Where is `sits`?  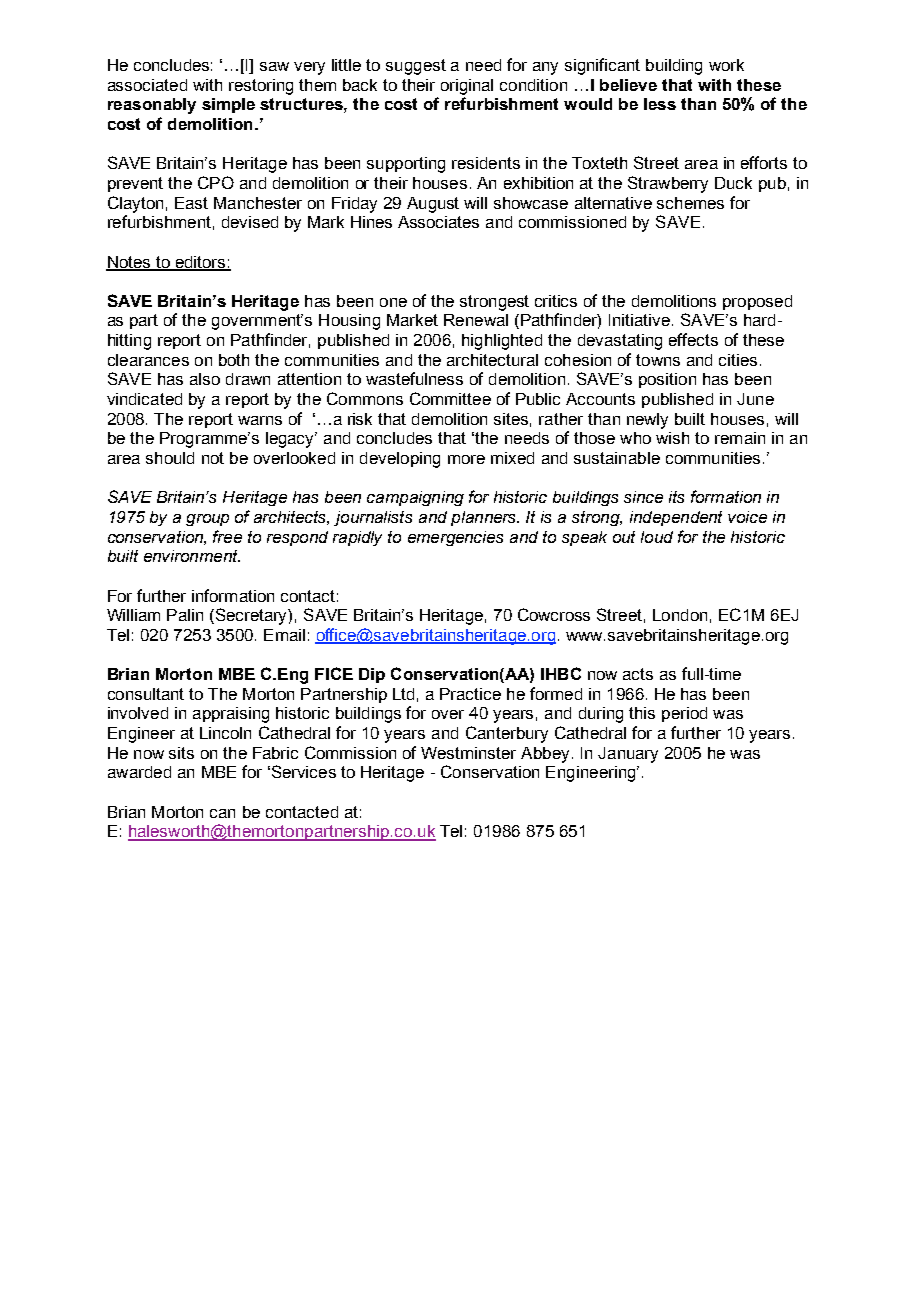 sits is located at coordinates (181, 753).
